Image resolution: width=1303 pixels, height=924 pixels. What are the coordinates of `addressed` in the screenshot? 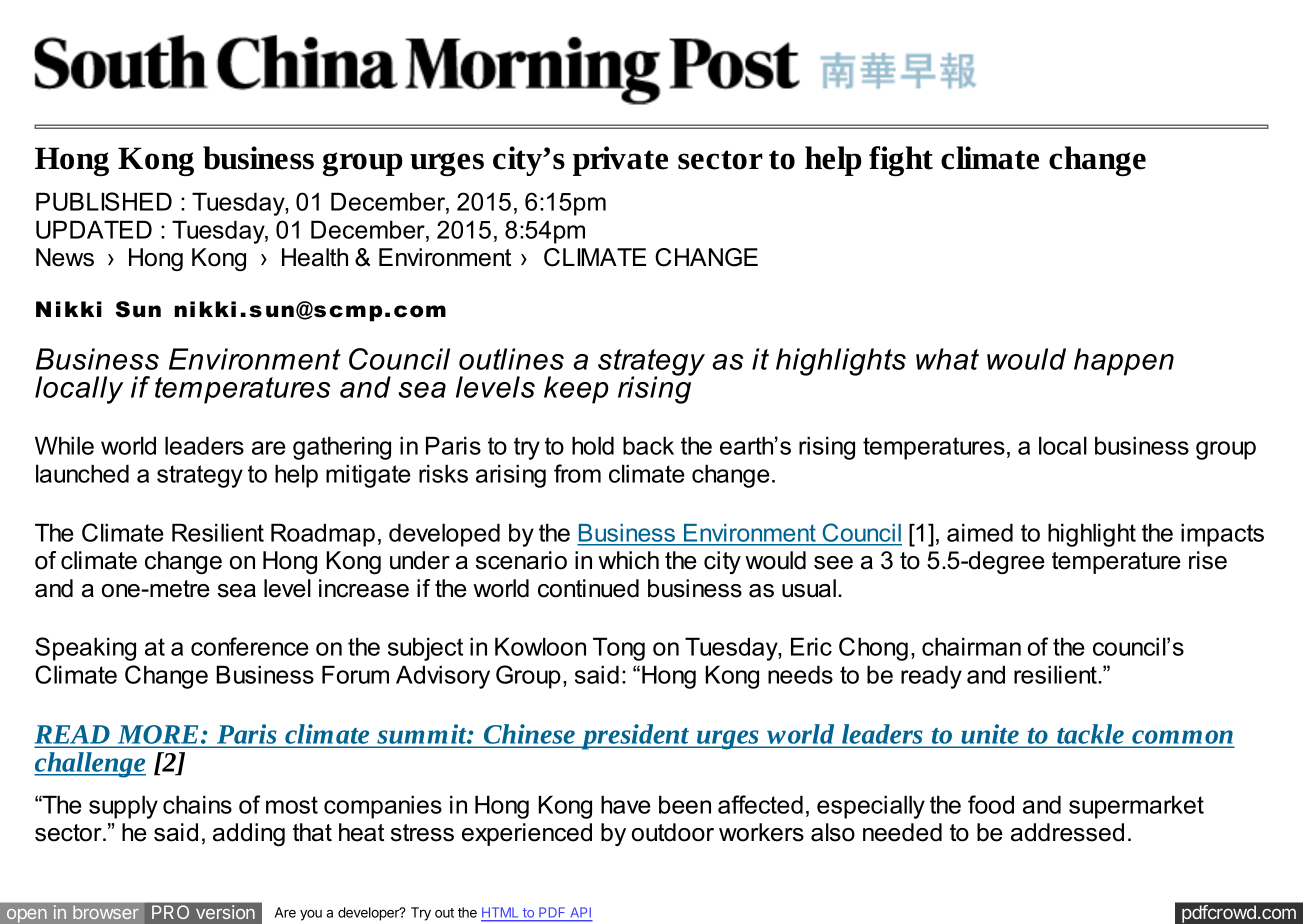 It's located at (1067, 832).
